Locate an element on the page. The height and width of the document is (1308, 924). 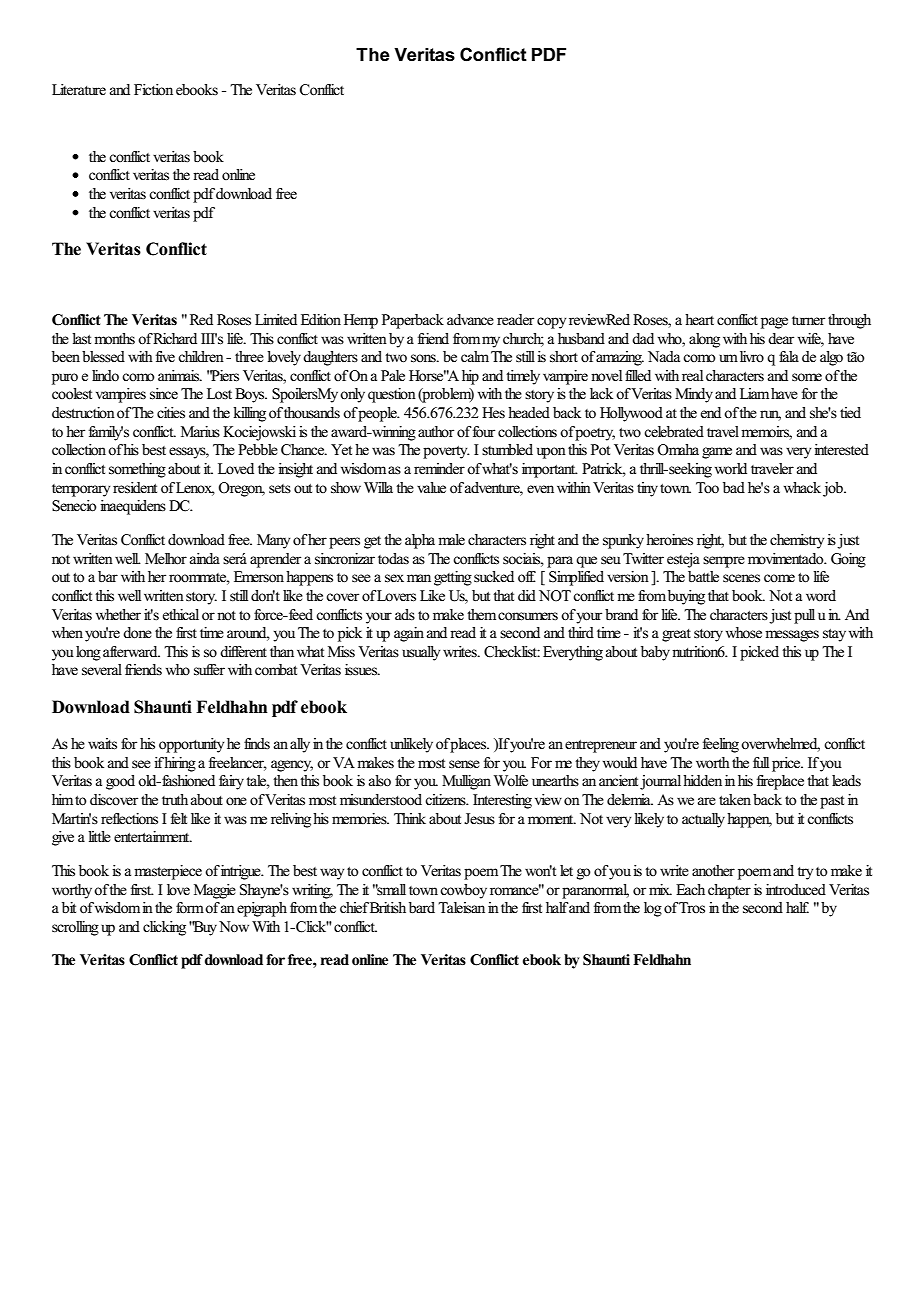
Limited is located at coordinates (276, 320).
